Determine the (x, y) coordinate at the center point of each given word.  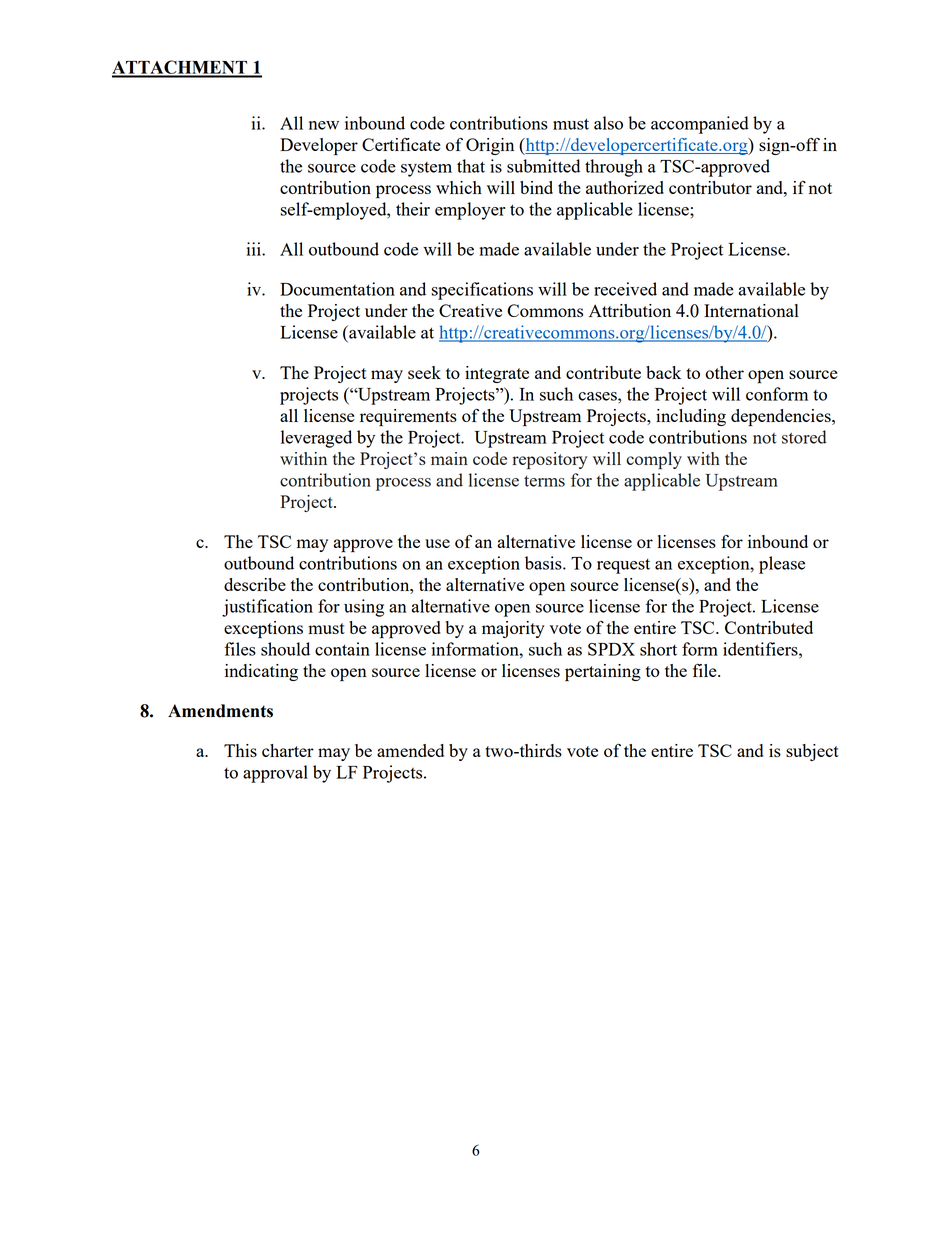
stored (804, 437)
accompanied (700, 125)
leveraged (316, 439)
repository (549, 460)
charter (288, 750)
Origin (490, 146)
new (324, 125)
